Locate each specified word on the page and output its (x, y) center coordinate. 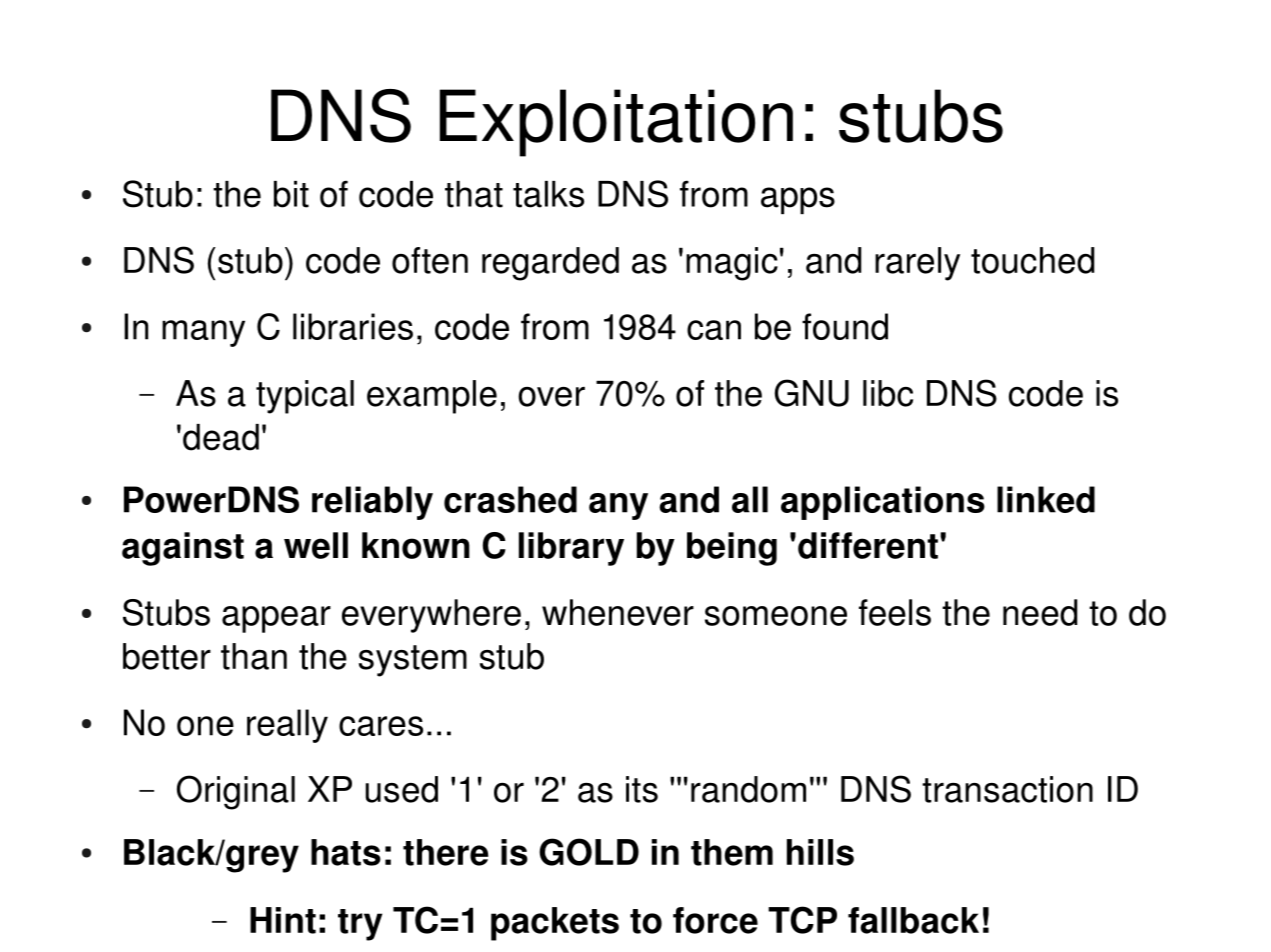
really (287, 726)
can (714, 330)
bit (291, 194)
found (845, 326)
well (316, 545)
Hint (283, 920)
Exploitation (616, 123)
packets (555, 924)
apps (798, 200)
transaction (1007, 789)
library (571, 549)
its (642, 789)
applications (883, 503)
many (203, 333)
